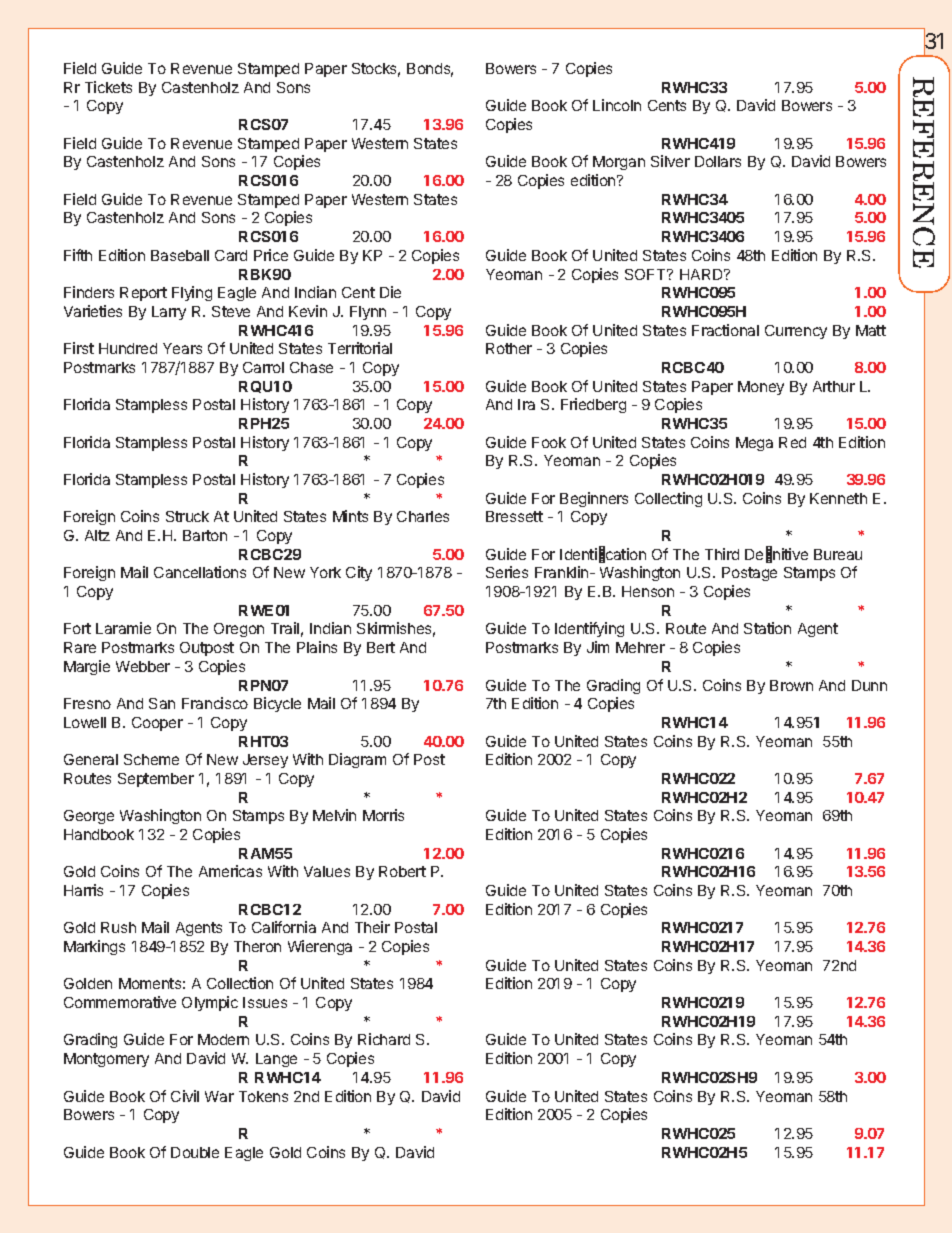 The width and height of the image is (952, 1233). What do you see at coordinates (263, 1096) in the image?
I see `Tokens` at bounding box center [263, 1096].
